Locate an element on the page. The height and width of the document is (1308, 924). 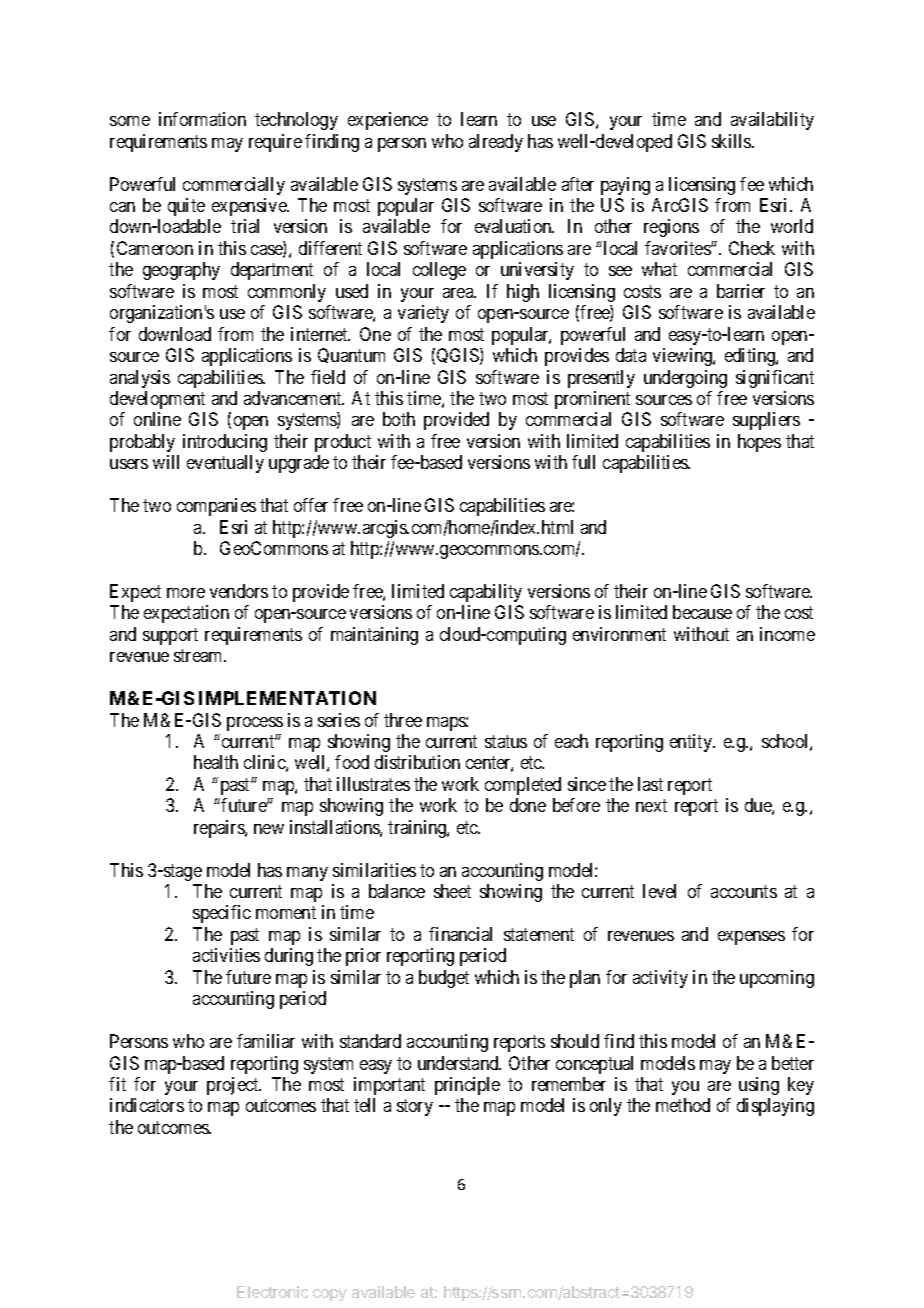
skills is located at coordinates (732, 141).
